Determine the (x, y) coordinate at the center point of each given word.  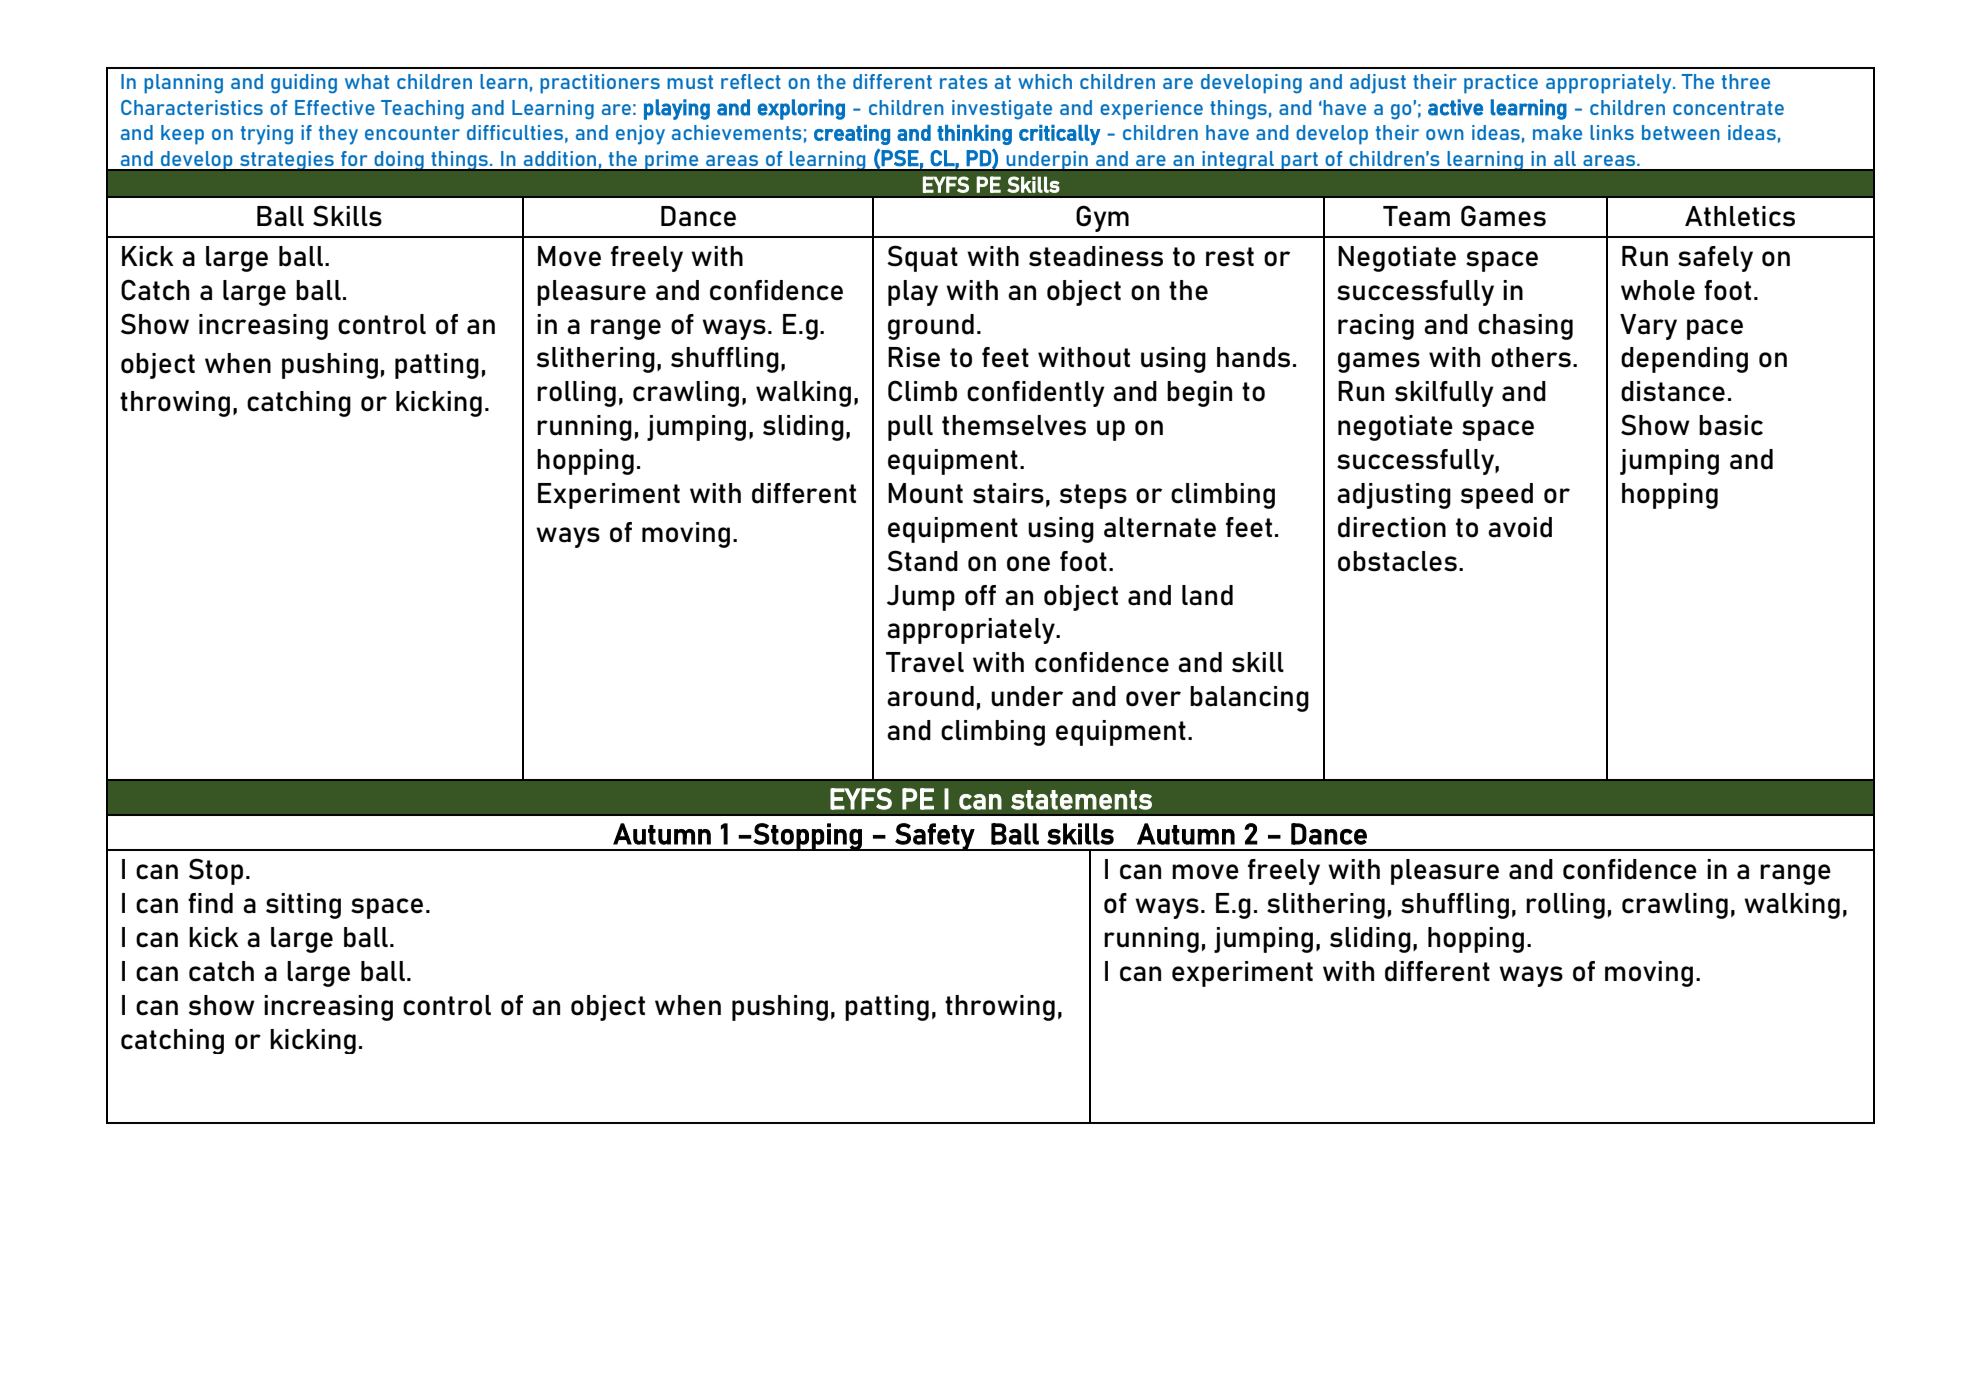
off (980, 595)
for (354, 158)
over (1153, 699)
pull (910, 428)
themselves (1014, 425)
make (1557, 132)
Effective (335, 107)
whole (1658, 290)
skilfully (1444, 394)
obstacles (1397, 561)
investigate (1002, 110)
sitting (303, 906)
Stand (922, 561)
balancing (1249, 699)
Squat (922, 258)
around (930, 696)
